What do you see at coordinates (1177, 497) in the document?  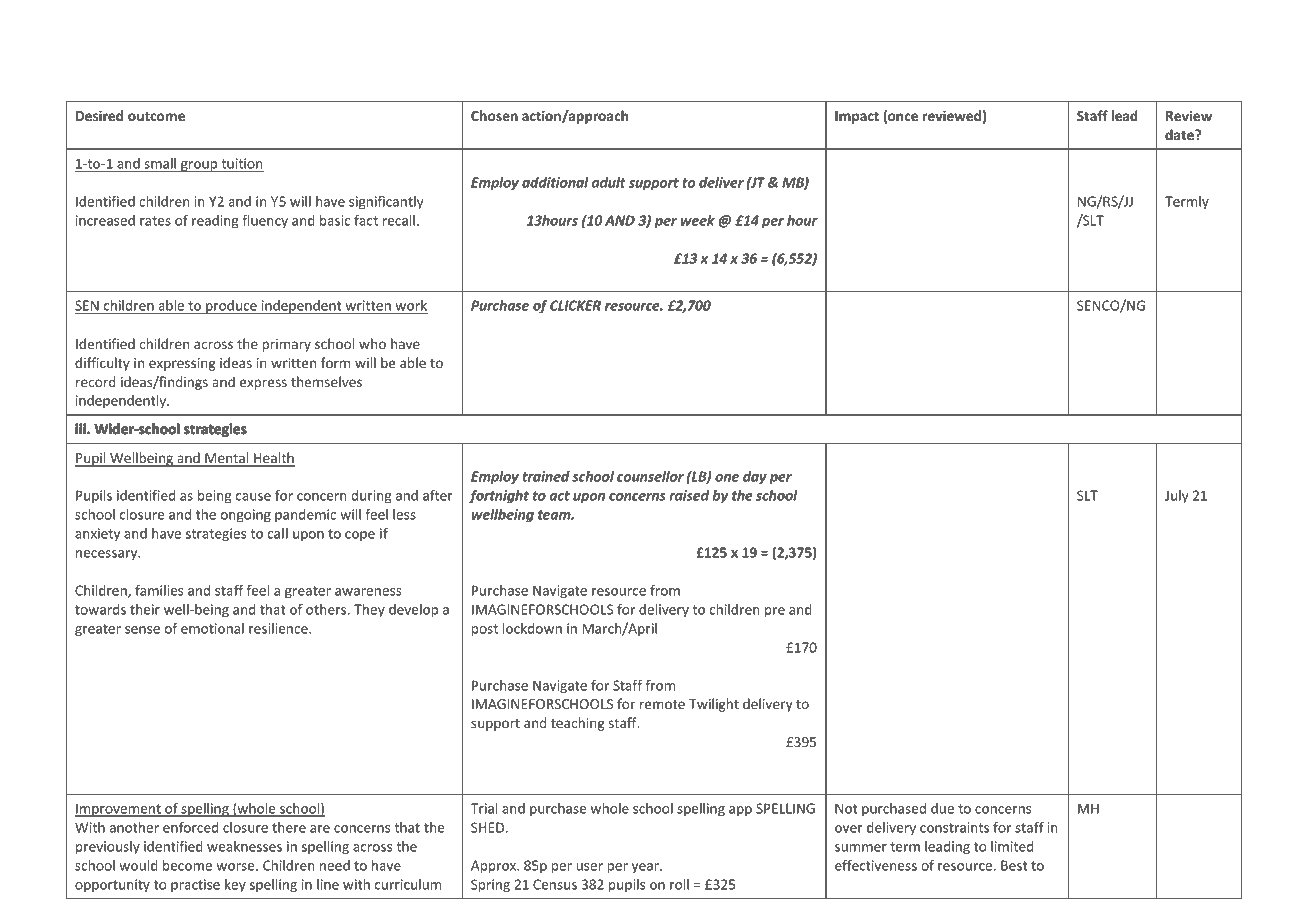 I see `July` at bounding box center [1177, 497].
